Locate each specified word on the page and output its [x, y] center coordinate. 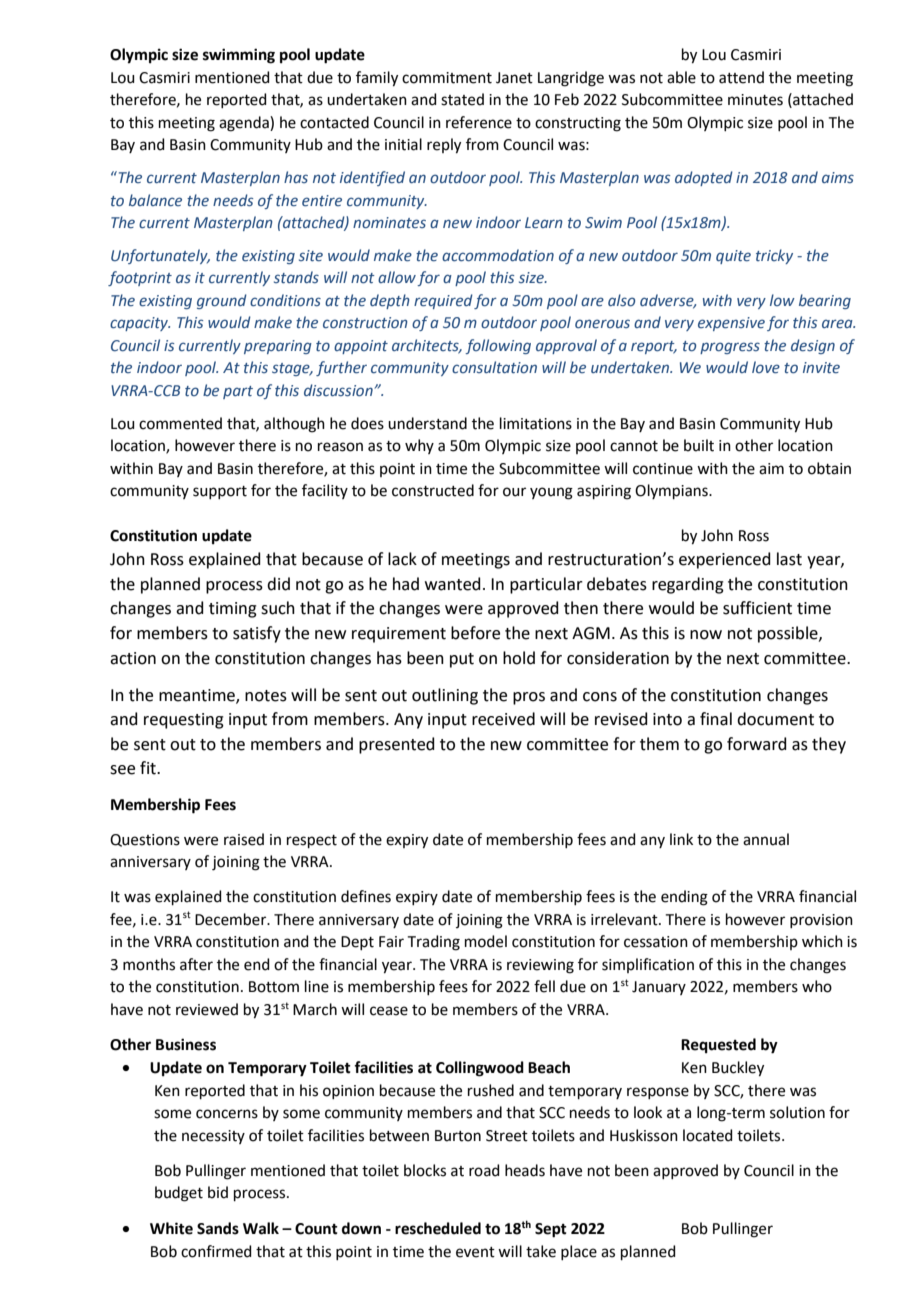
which [822, 941]
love [766, 367]
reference [479, 122]
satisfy [257, 634]
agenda [245, 124]
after [196, 964]
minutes [755, 100]
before [475, 633]
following [498, 346]
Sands [218, 1228]
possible [789, 634]
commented [180, 423]
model [486, 941]
